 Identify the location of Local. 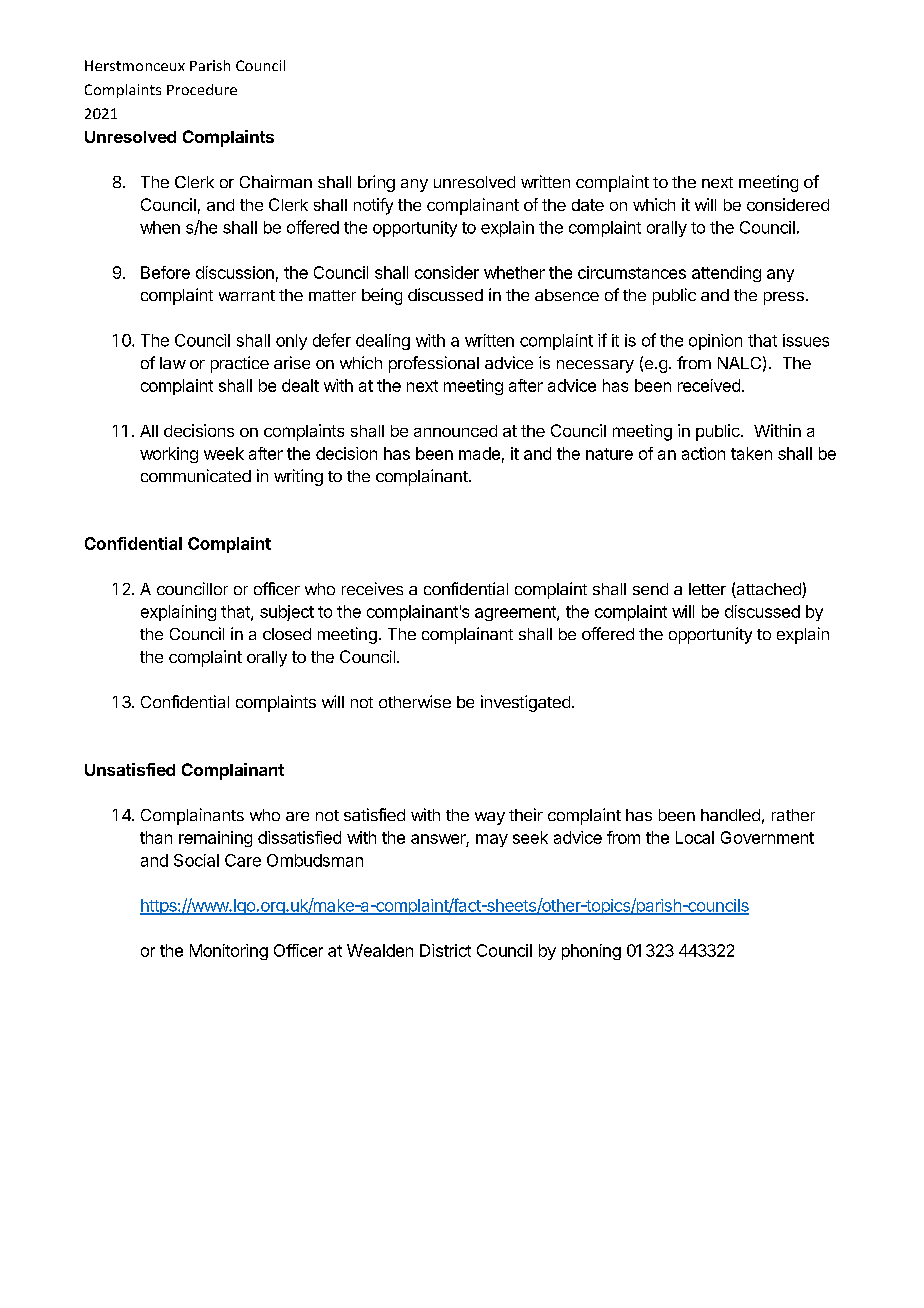
(695, 837).
